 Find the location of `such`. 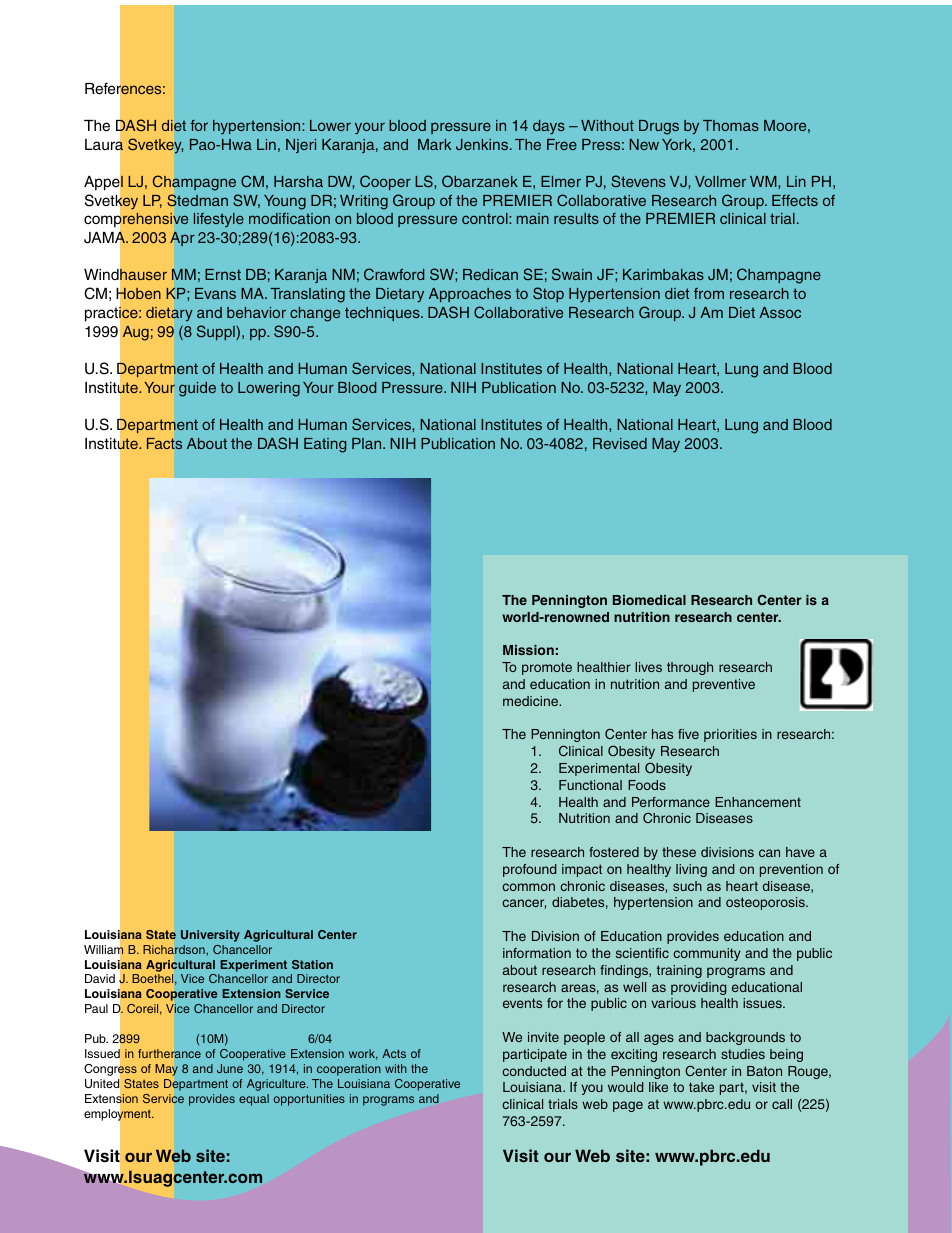

such is located at coordinates (687, 886).
